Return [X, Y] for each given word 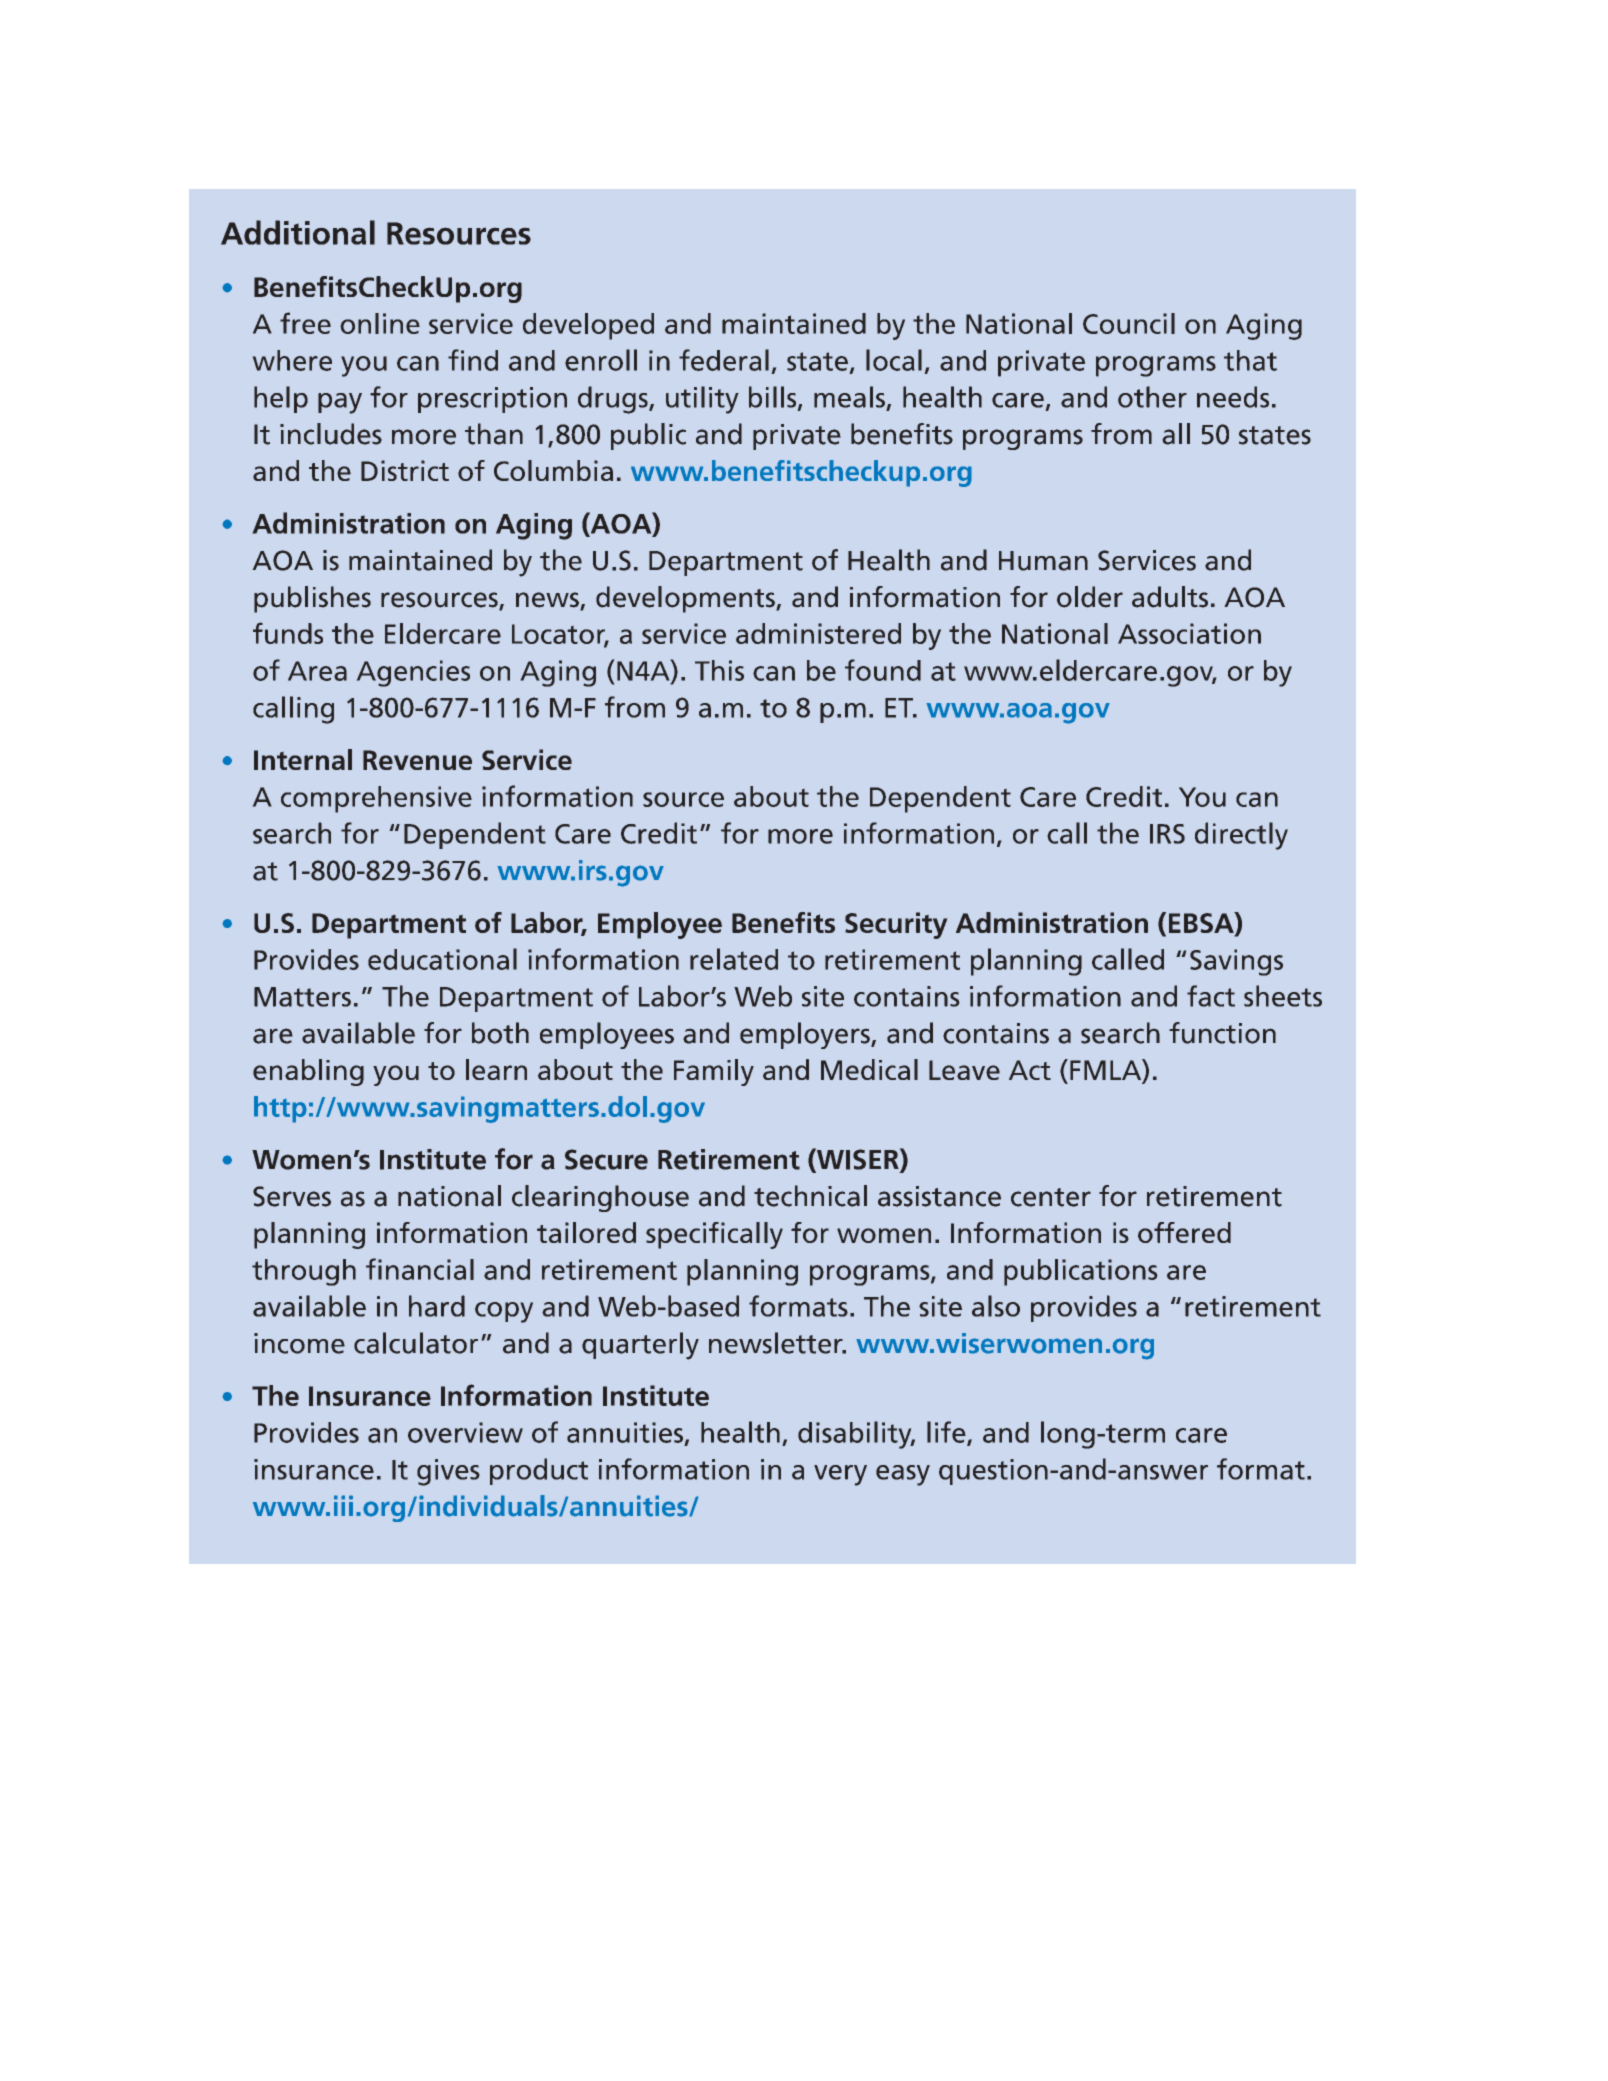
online [380, 323]
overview [465, 1432]
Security [896, 925]
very [840, 1475]
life [947, 1433]
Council [1129, 323]
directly [1241, 836]
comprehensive [376, 799]
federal [724, 360]
